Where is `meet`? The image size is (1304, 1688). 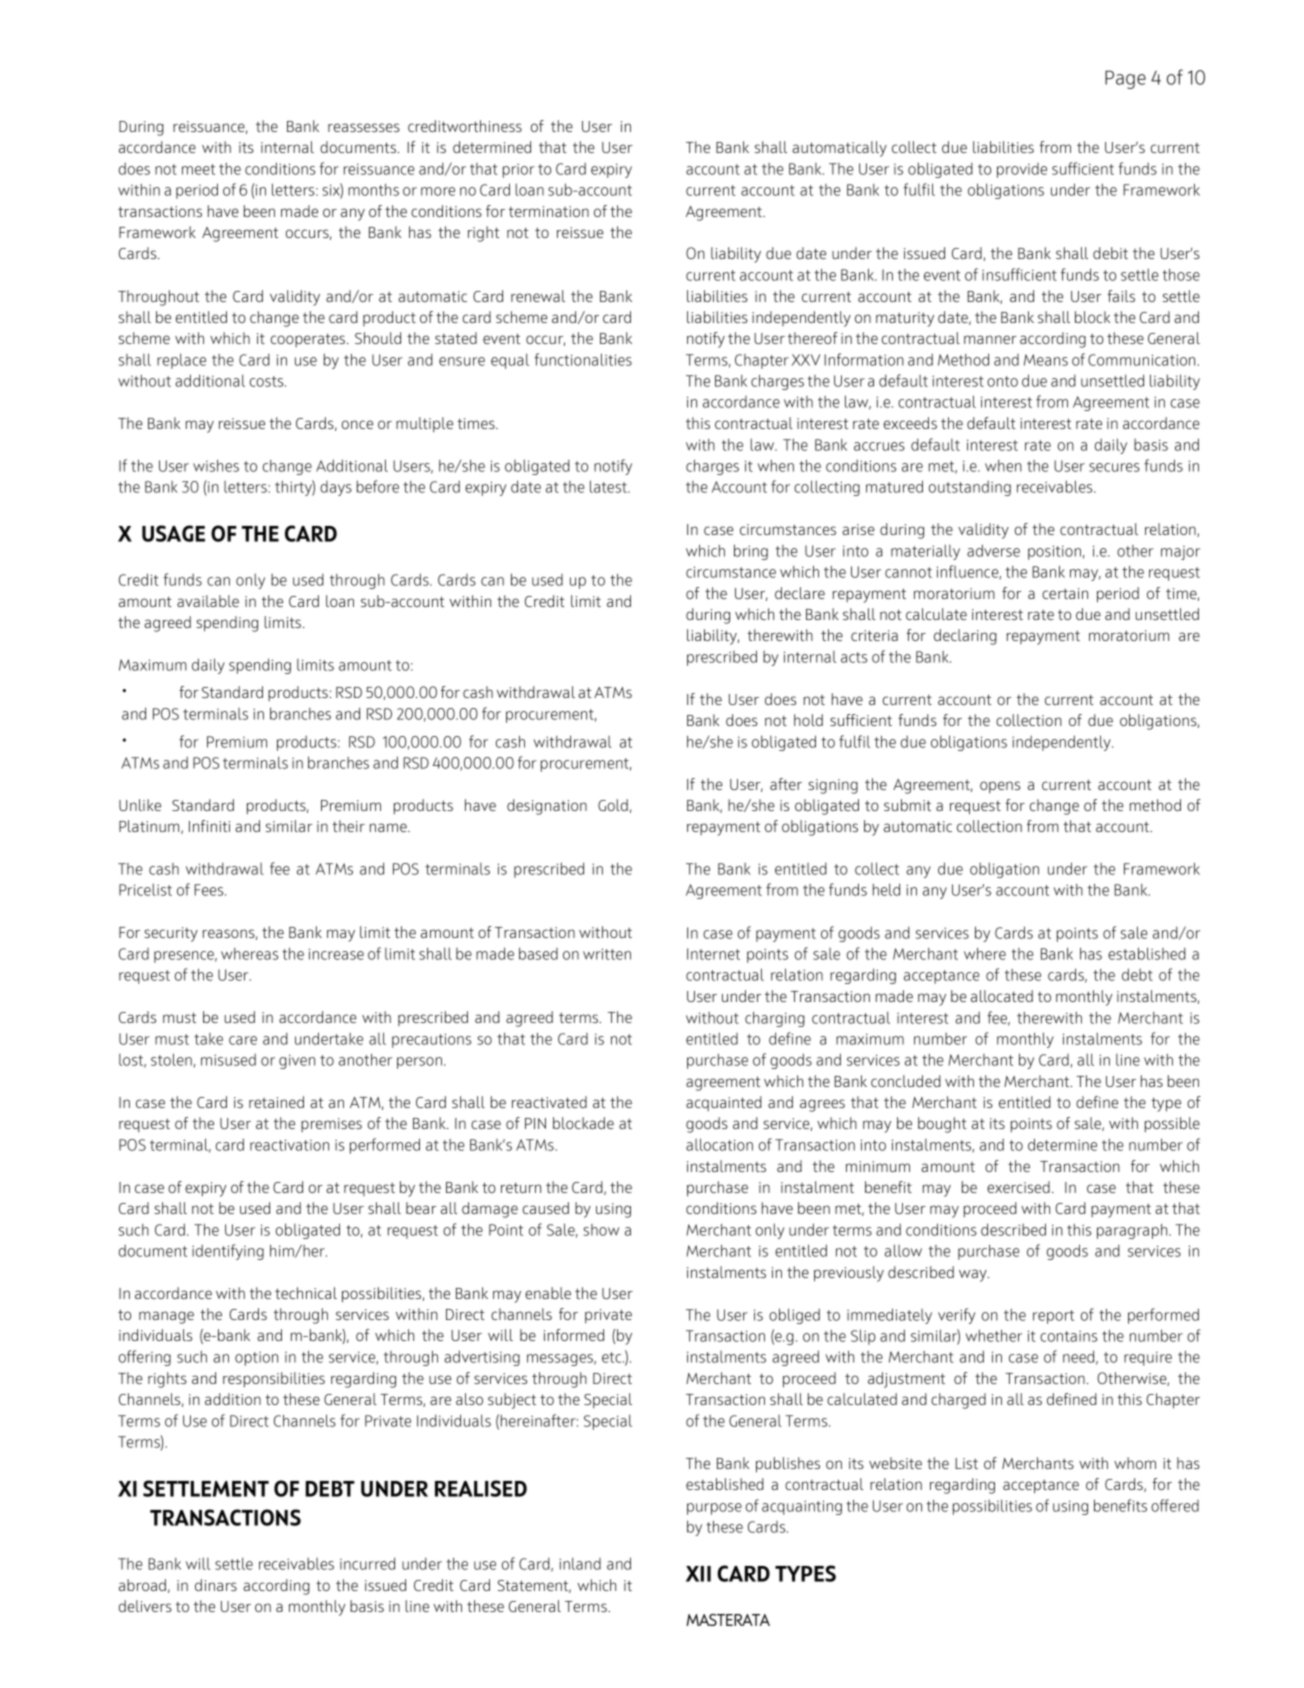 meet is located at coordinates (198, 169).
